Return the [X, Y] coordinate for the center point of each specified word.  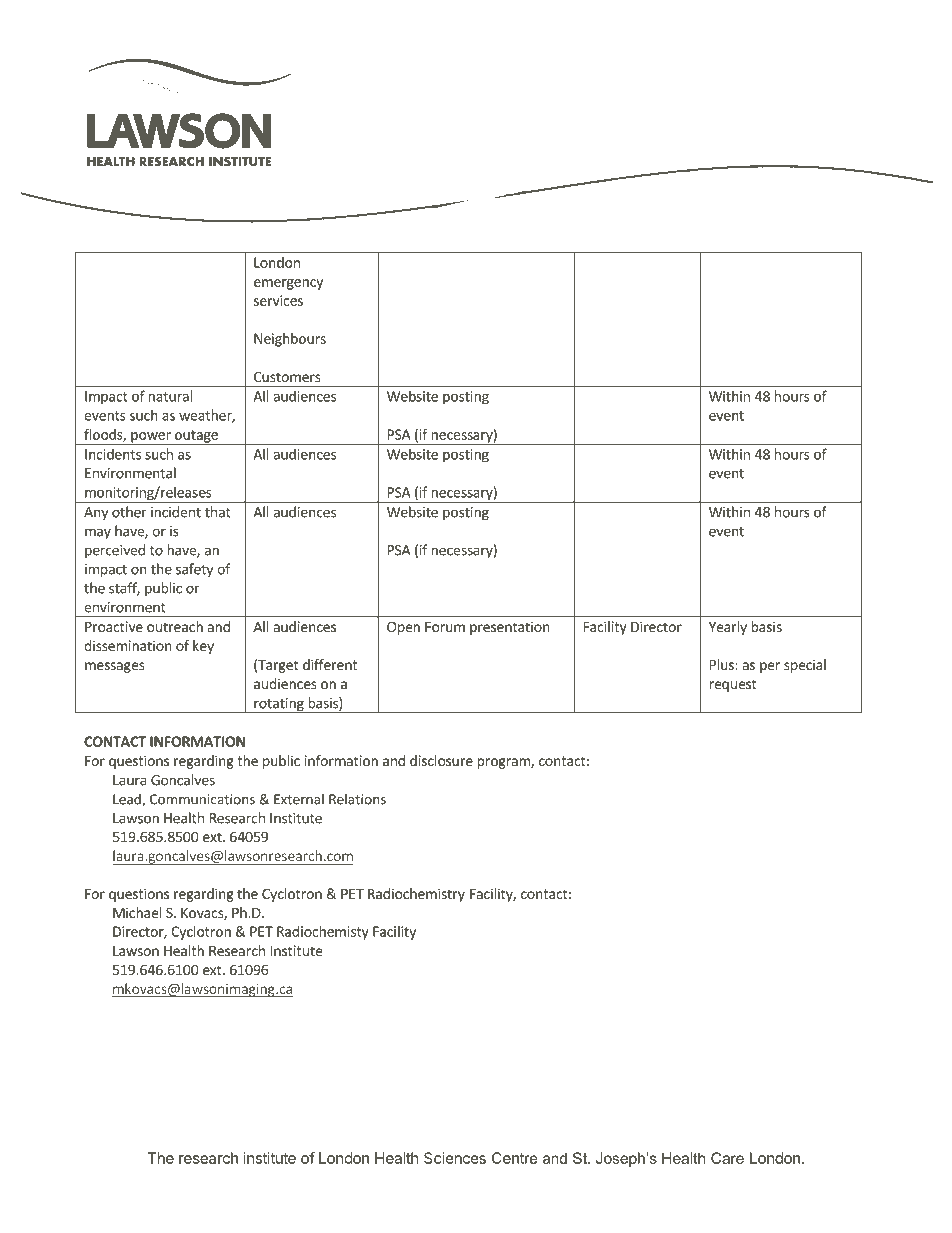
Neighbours [290, 340]
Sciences [455, 1158]
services [278, 300]
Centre [515, 1158]
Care [727, 1158]
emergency [288, 284]
